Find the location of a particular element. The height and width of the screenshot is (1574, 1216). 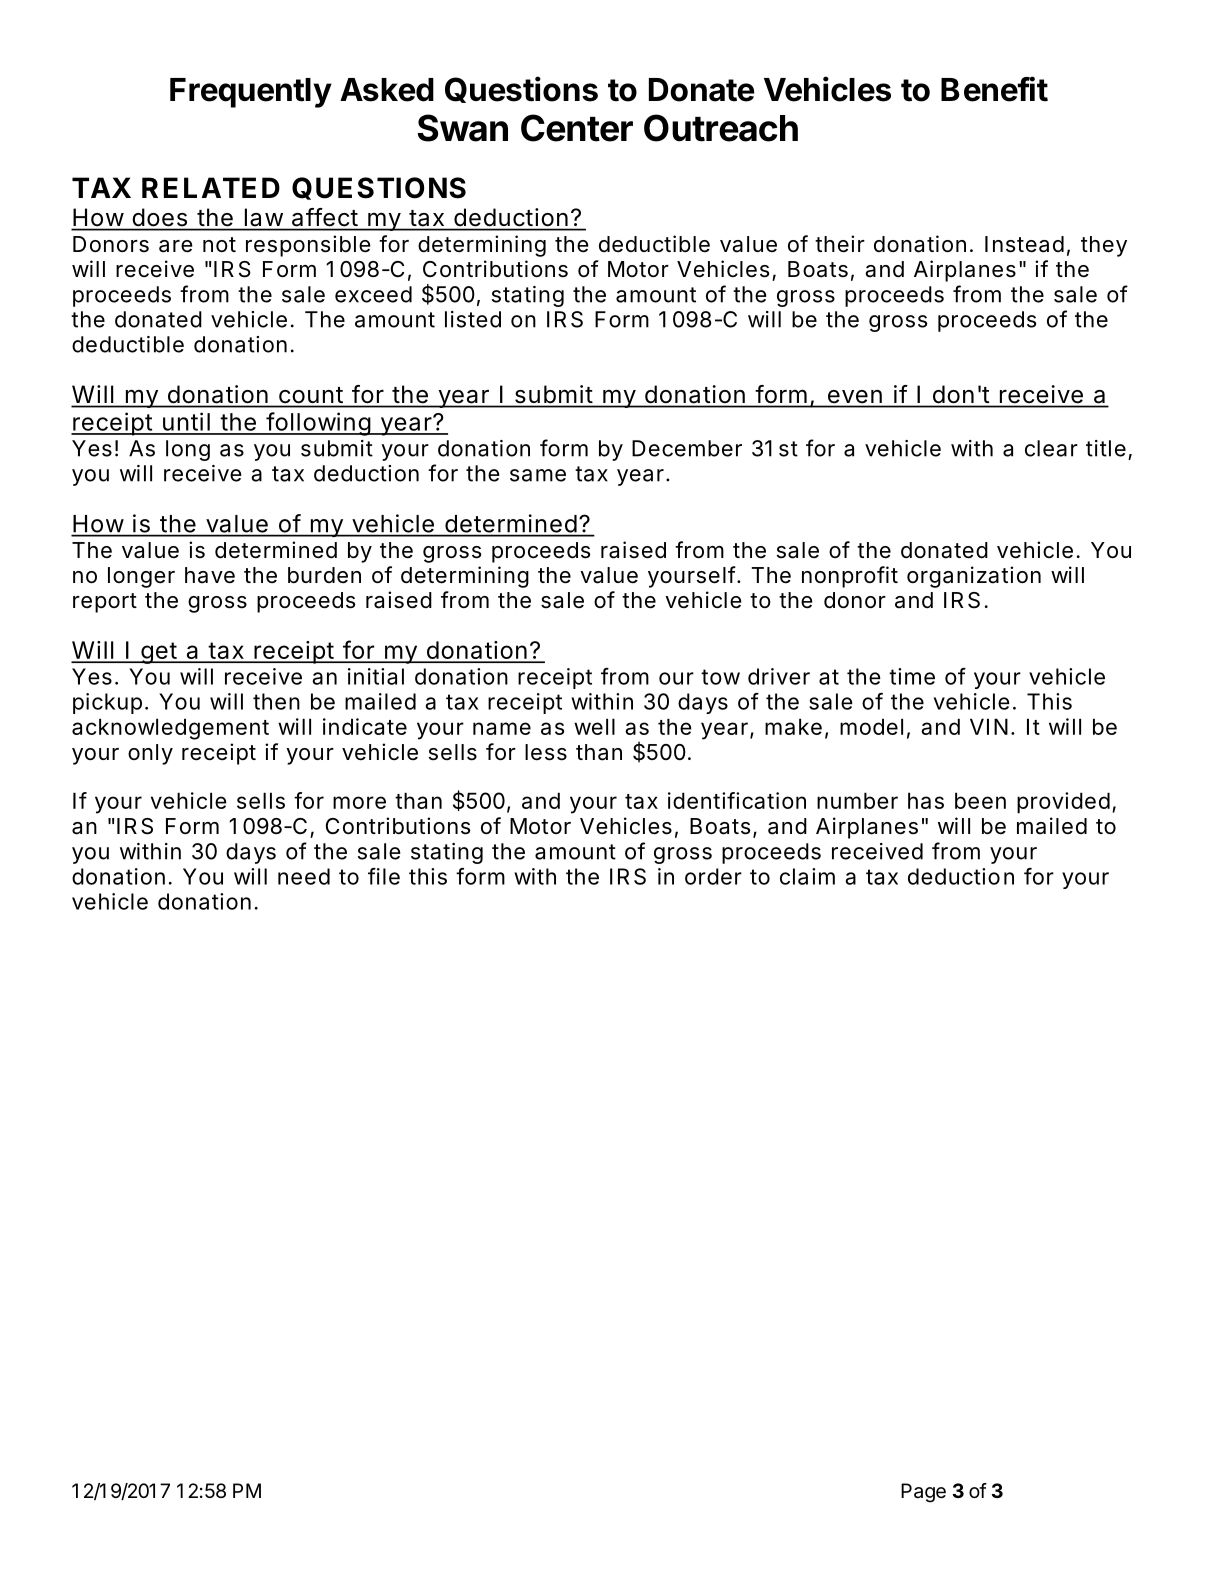

less is located at coordinates (546, 752).
